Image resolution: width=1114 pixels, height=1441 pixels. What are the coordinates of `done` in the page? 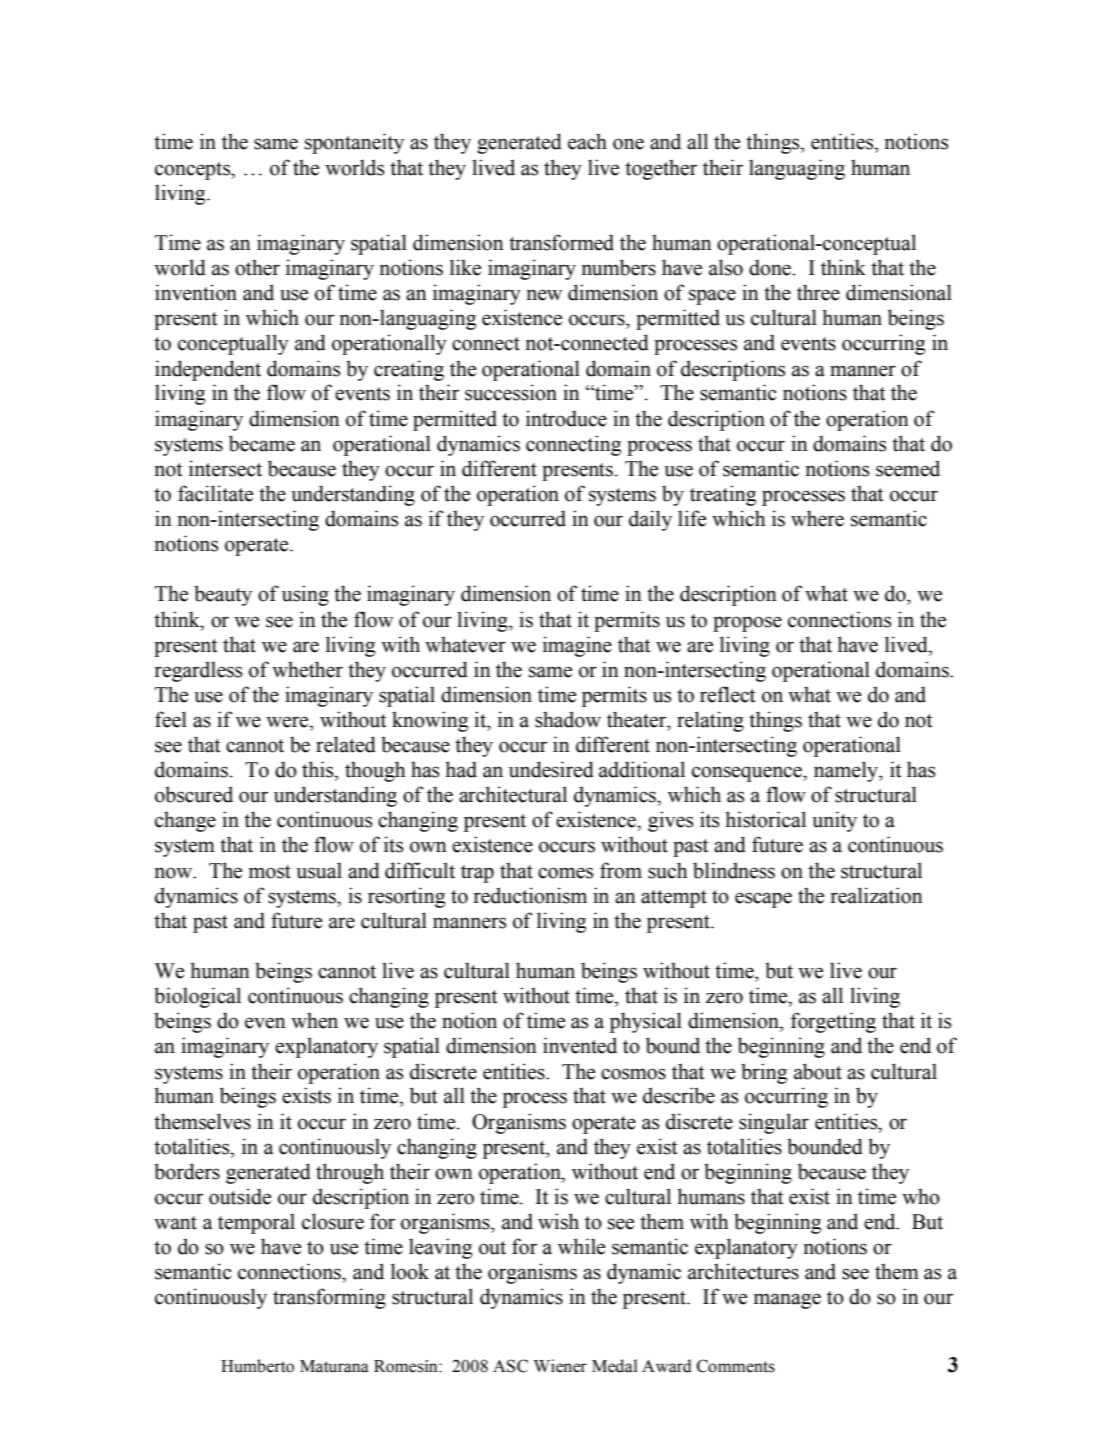 It's located at (771, 267).
